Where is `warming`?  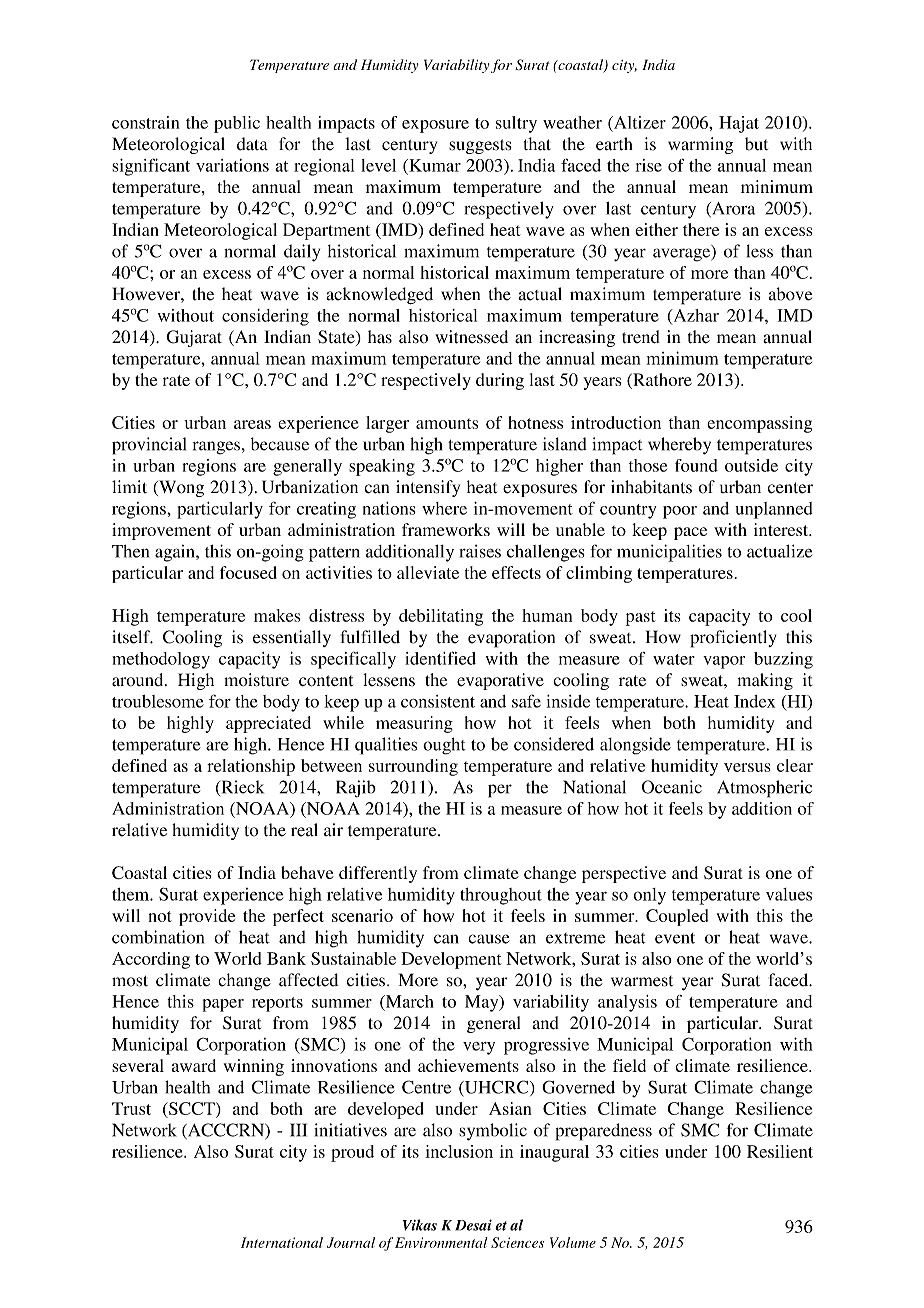
warming is located at coordinates (700, 145).
